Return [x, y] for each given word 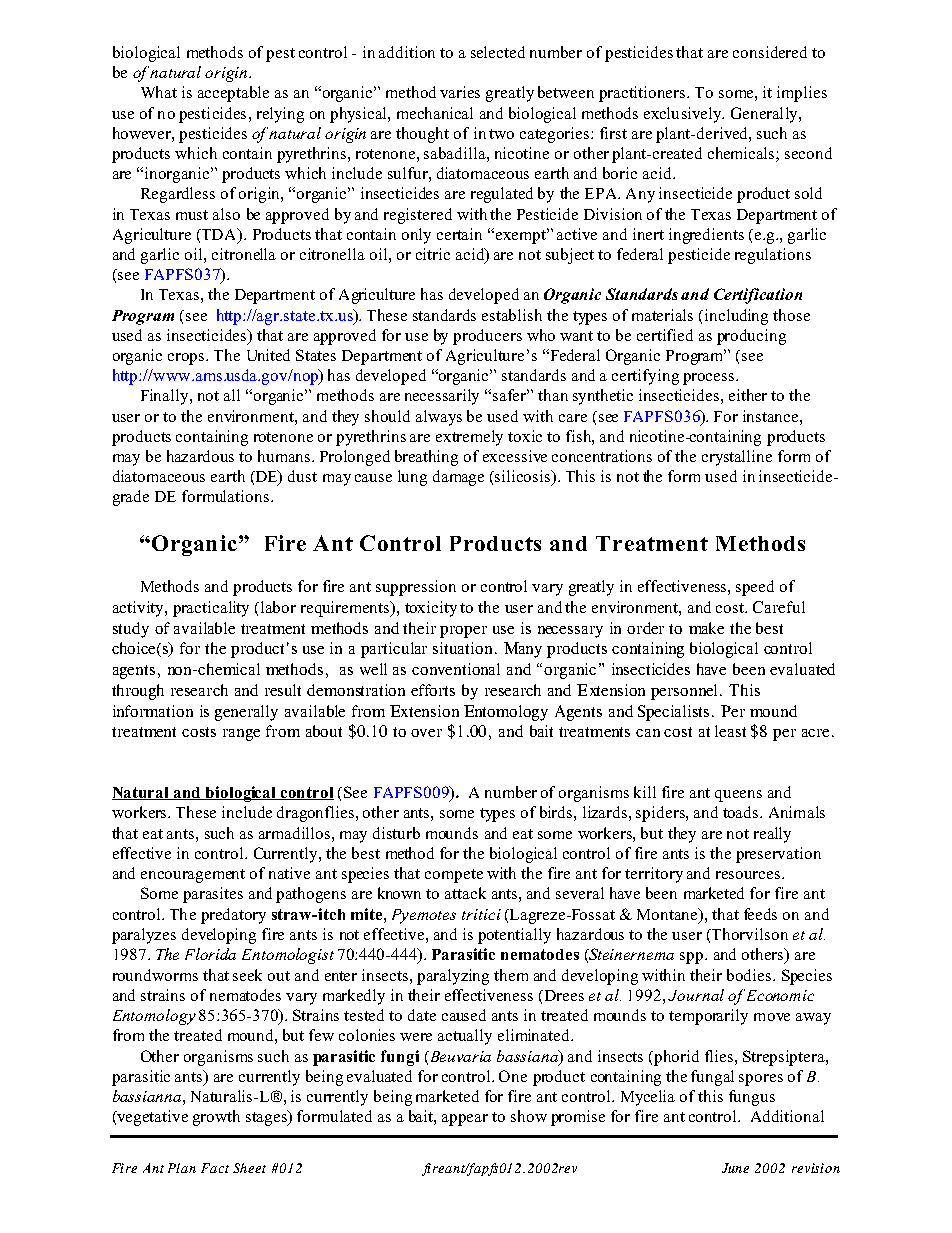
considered [770, 52]
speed [755, 588]
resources [749, 875]
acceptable [233, 94]
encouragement [193, 876]
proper [463, 632]
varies [460, 92]
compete [454, 876]
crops [187, 359]
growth [216, 1118]
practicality [211, 609]
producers [487, 337]
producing [751, 337]
